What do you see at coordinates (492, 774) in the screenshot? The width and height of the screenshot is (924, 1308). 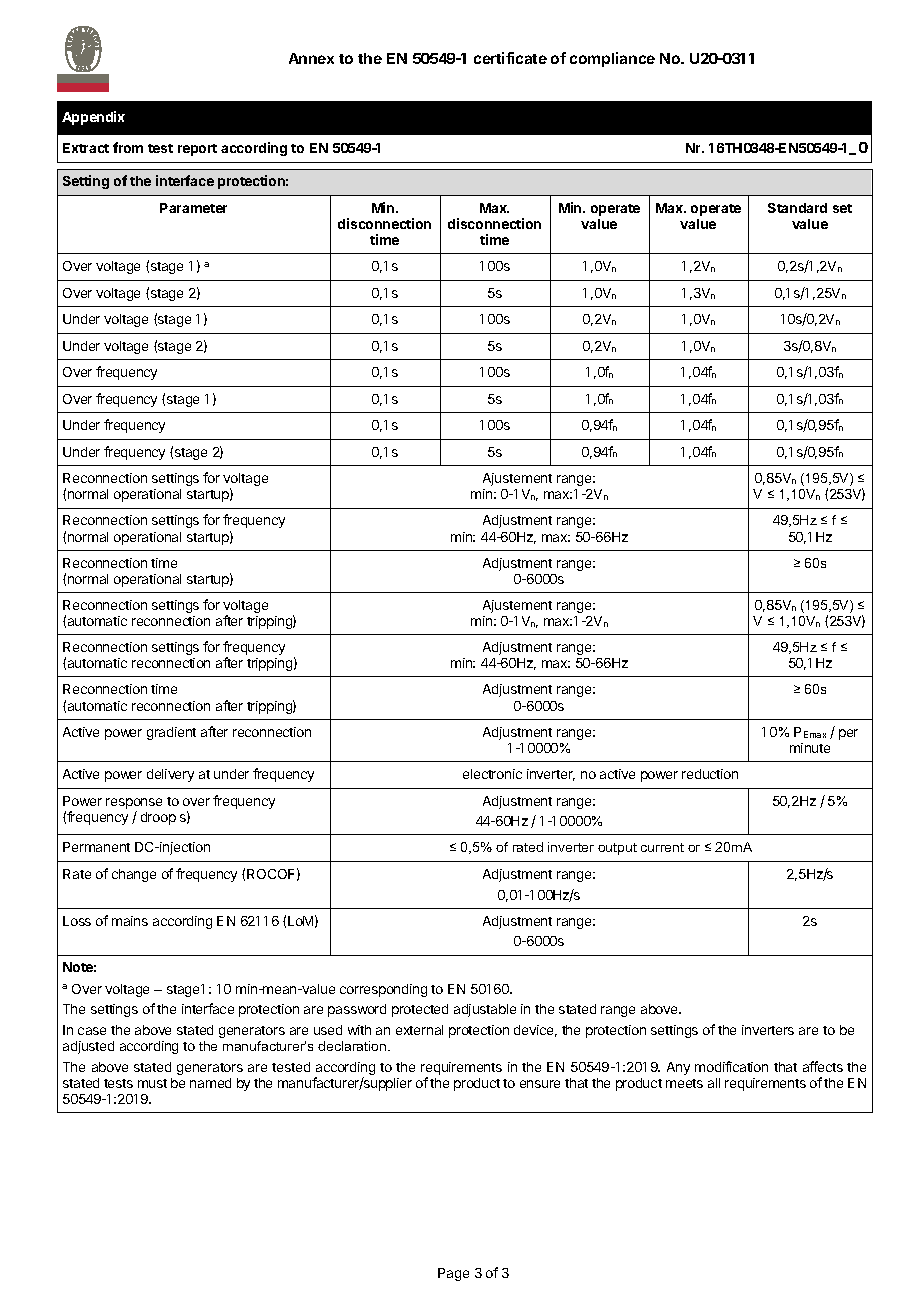 I see `electronic` at bounding box center [492, 774].
